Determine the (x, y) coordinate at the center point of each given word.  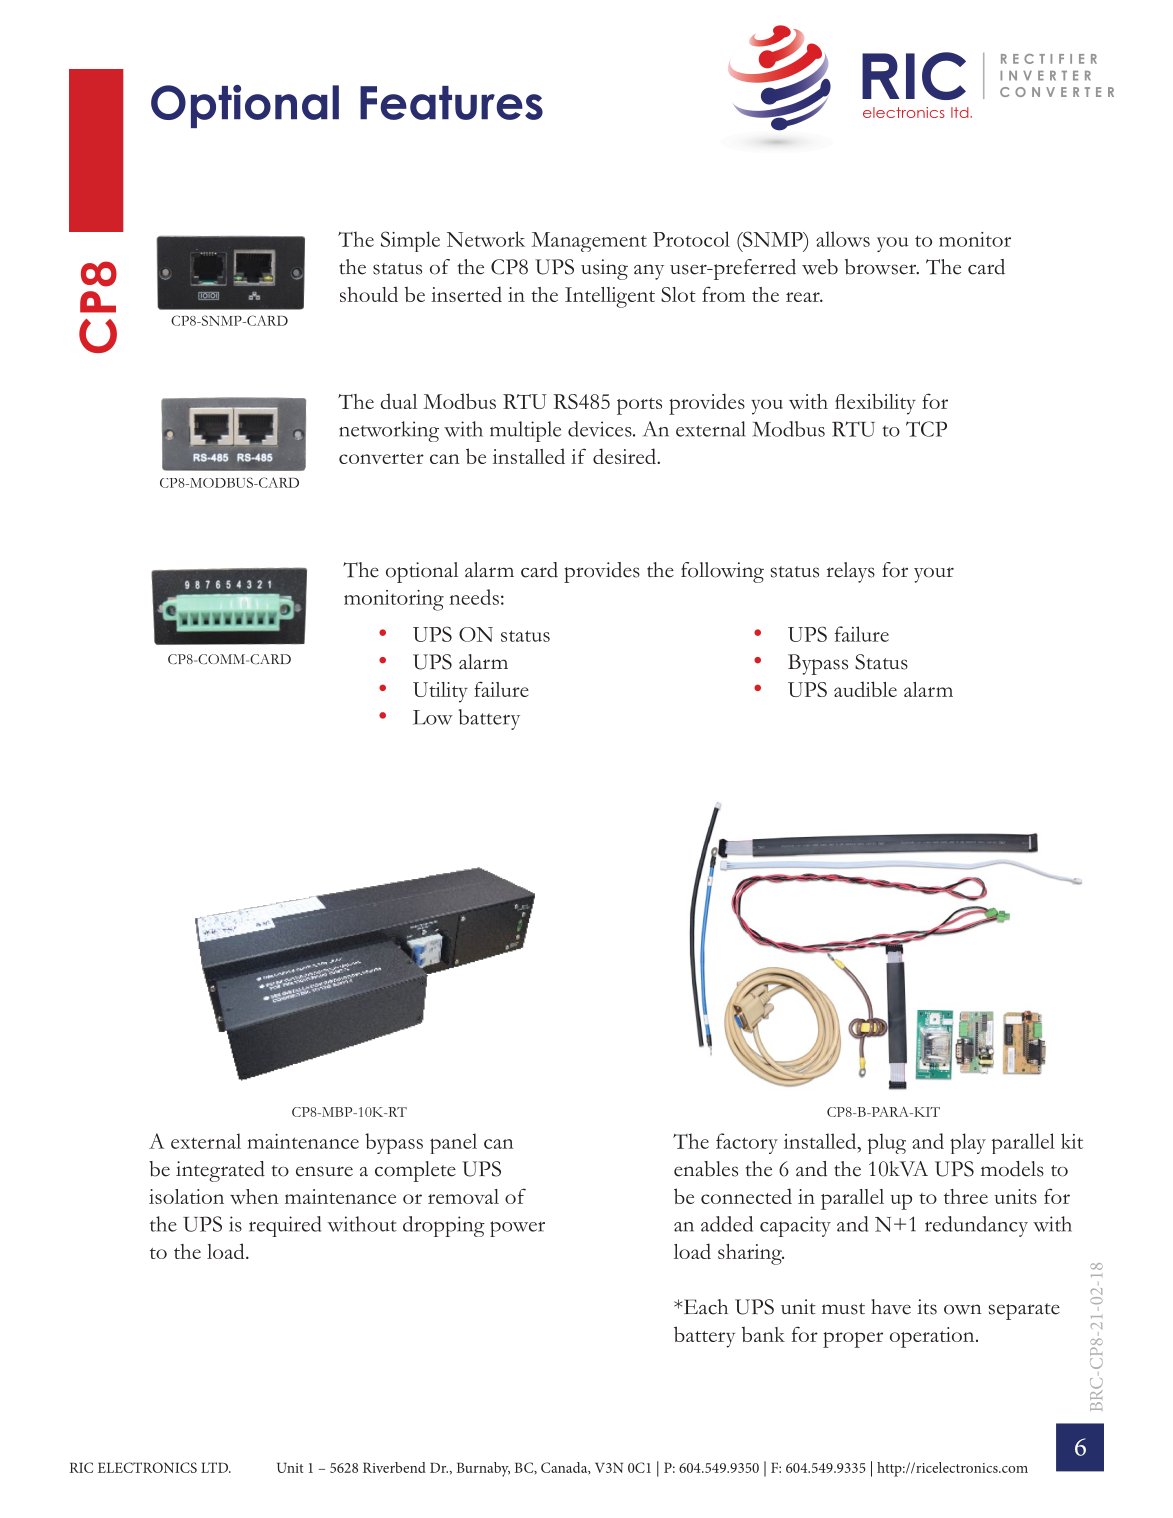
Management (589, 242)
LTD (215, 1467)
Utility (440, 692)
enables (706, 1169)
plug (887, 1143)
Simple (410, 241)
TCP (926, 429)
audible (865, 689)
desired (625, 456)
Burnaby (483, 1469)
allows (843, 239)
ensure (324, 1171)
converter (381, 458)
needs (474, 597)
